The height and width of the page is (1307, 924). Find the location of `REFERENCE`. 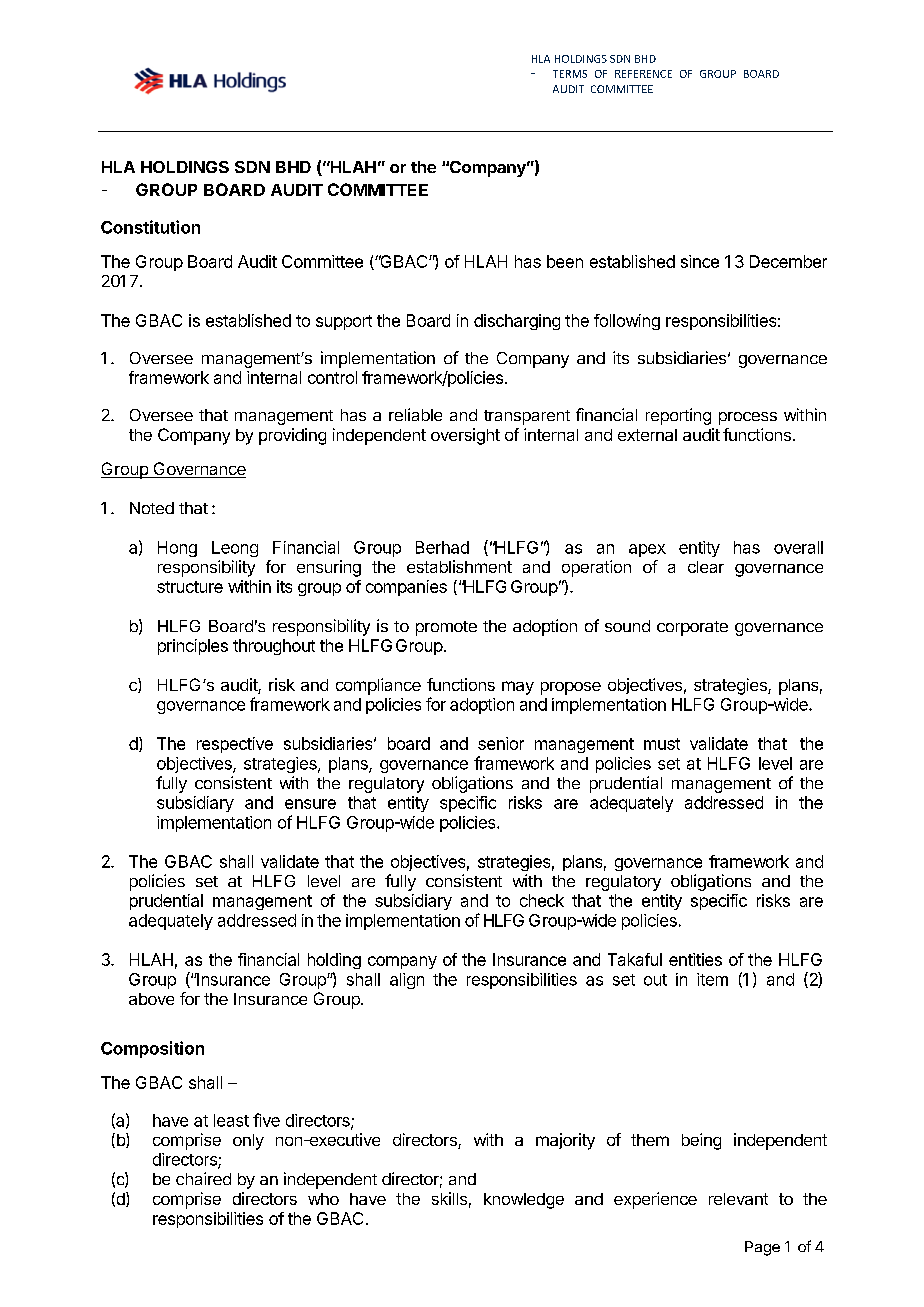

REFERENCE is located at coordinates (643, 74).
